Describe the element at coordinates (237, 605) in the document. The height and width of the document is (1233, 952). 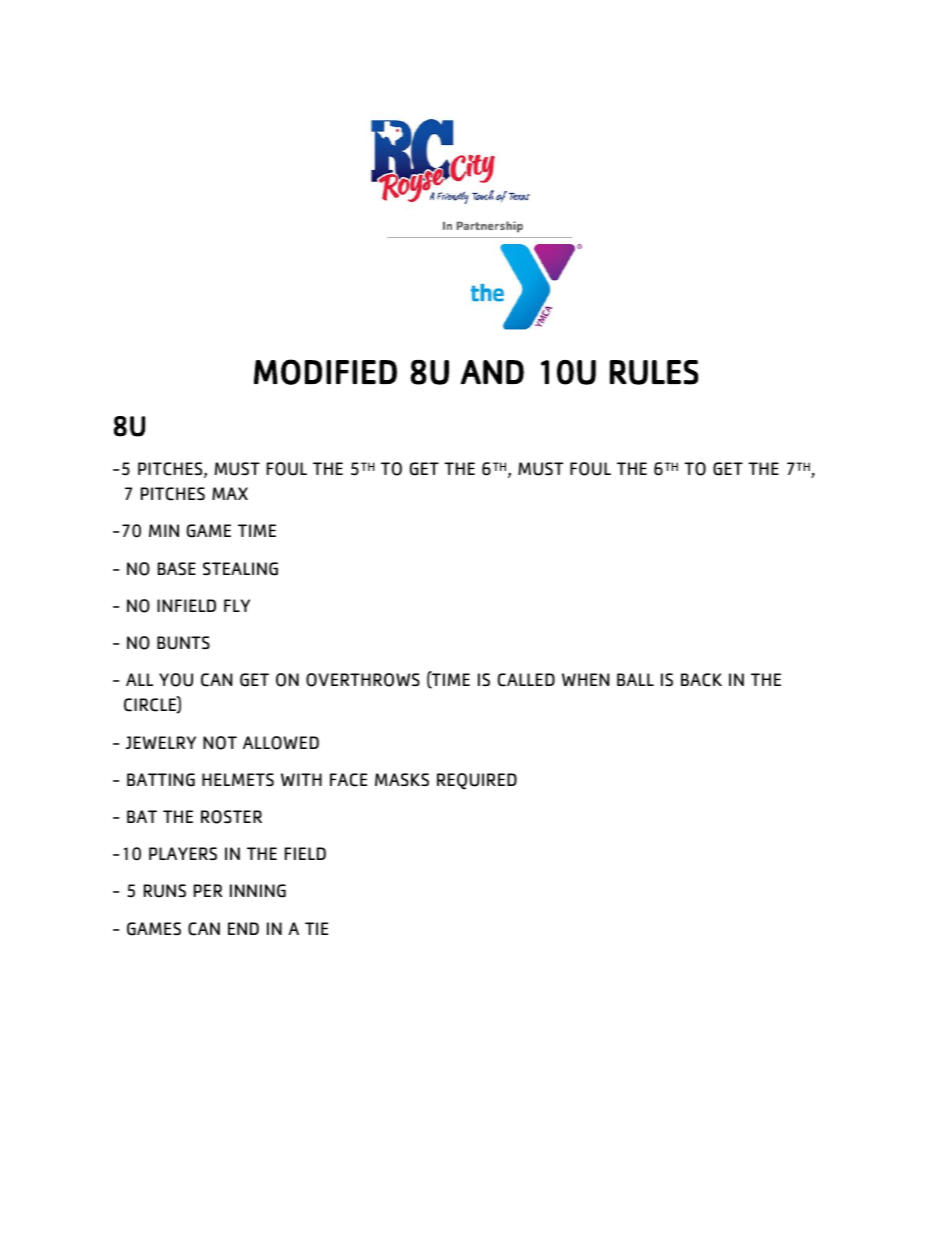
I see `FLY` at that location.
